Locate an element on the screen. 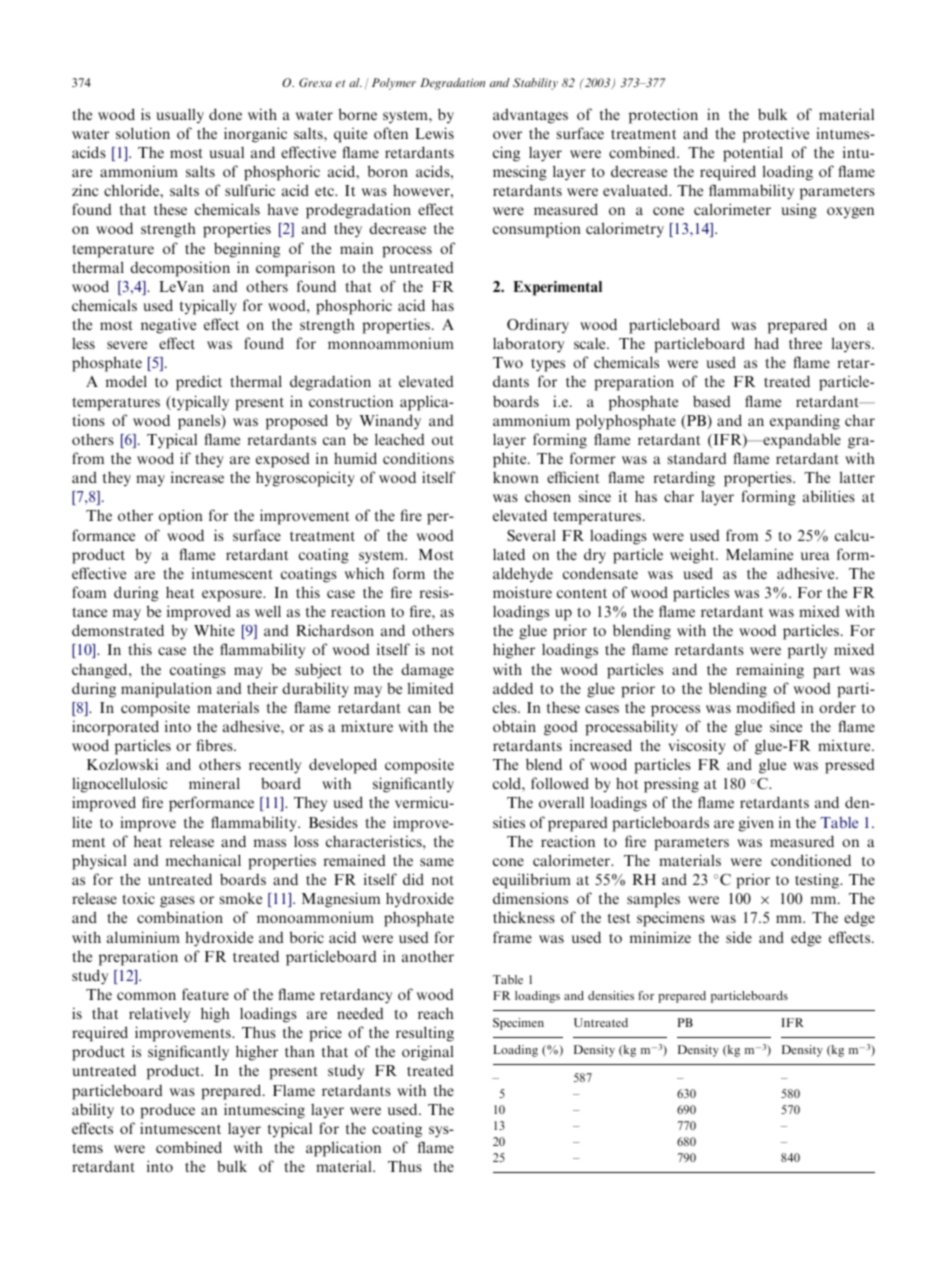  original is located at coordinates (428, 1053).
